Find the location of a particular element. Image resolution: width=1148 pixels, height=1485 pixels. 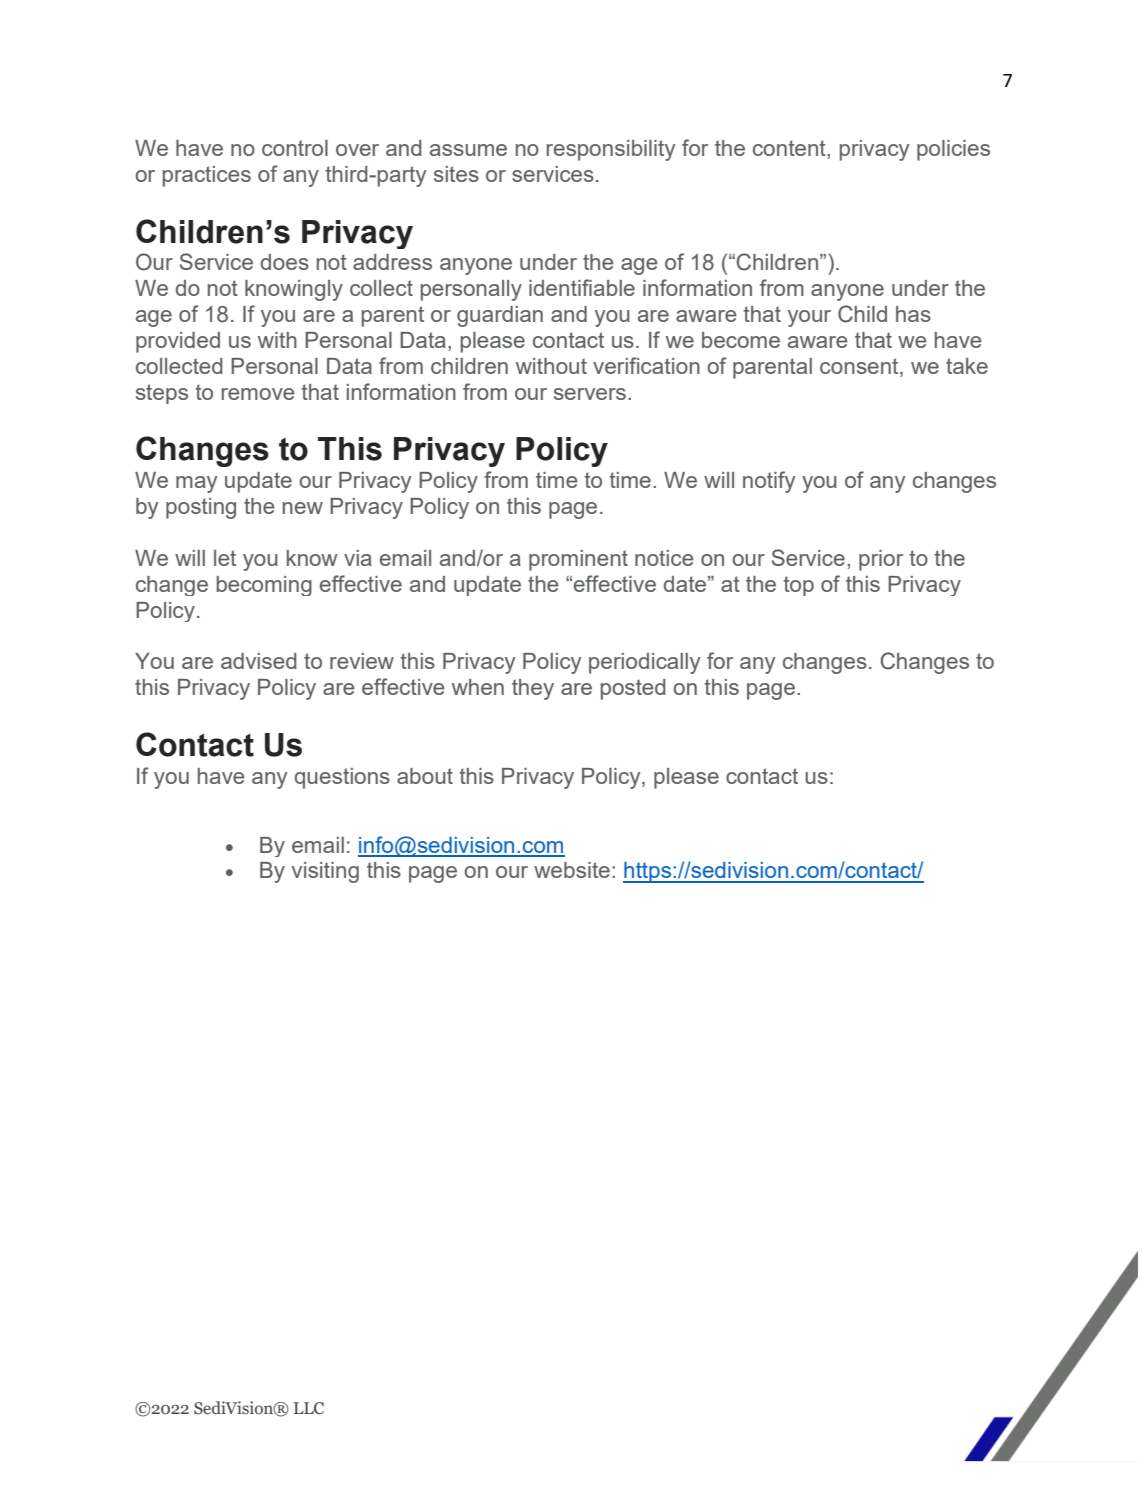

about is located at coordinates (425, 776).
